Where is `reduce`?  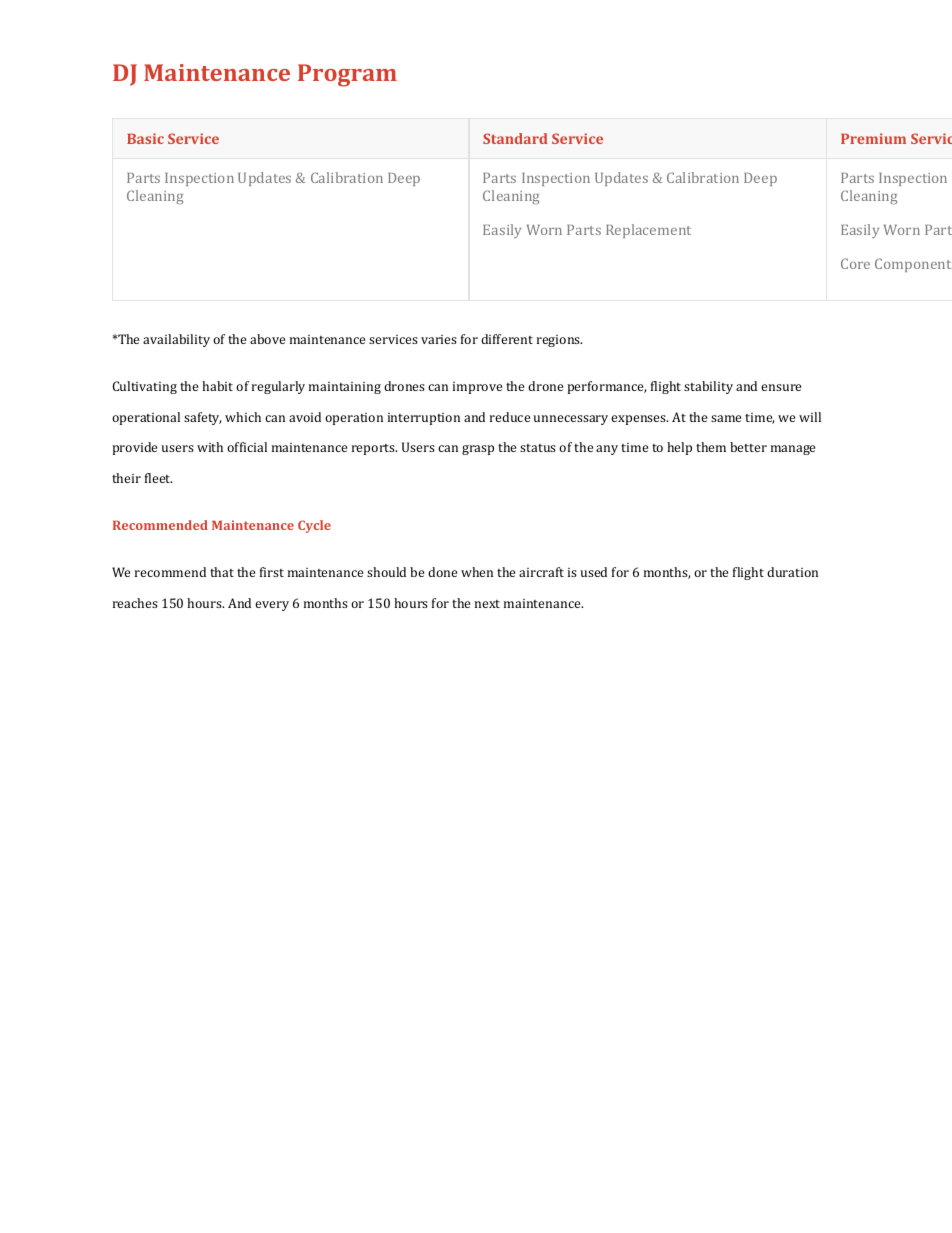 reduce is located at coordinates (510, 417).
